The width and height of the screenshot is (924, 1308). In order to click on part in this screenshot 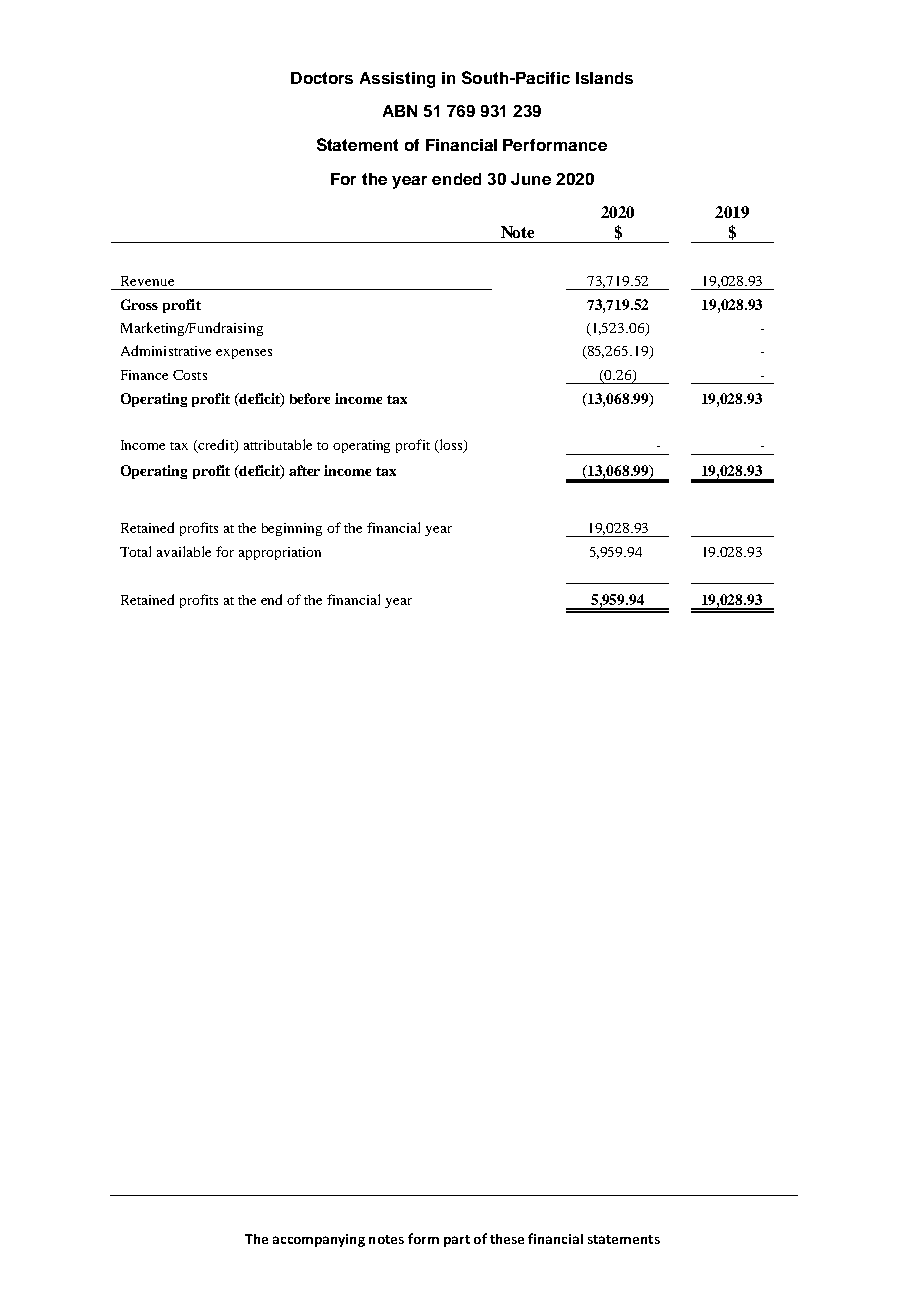, I will do `click(457, 1241)`.
